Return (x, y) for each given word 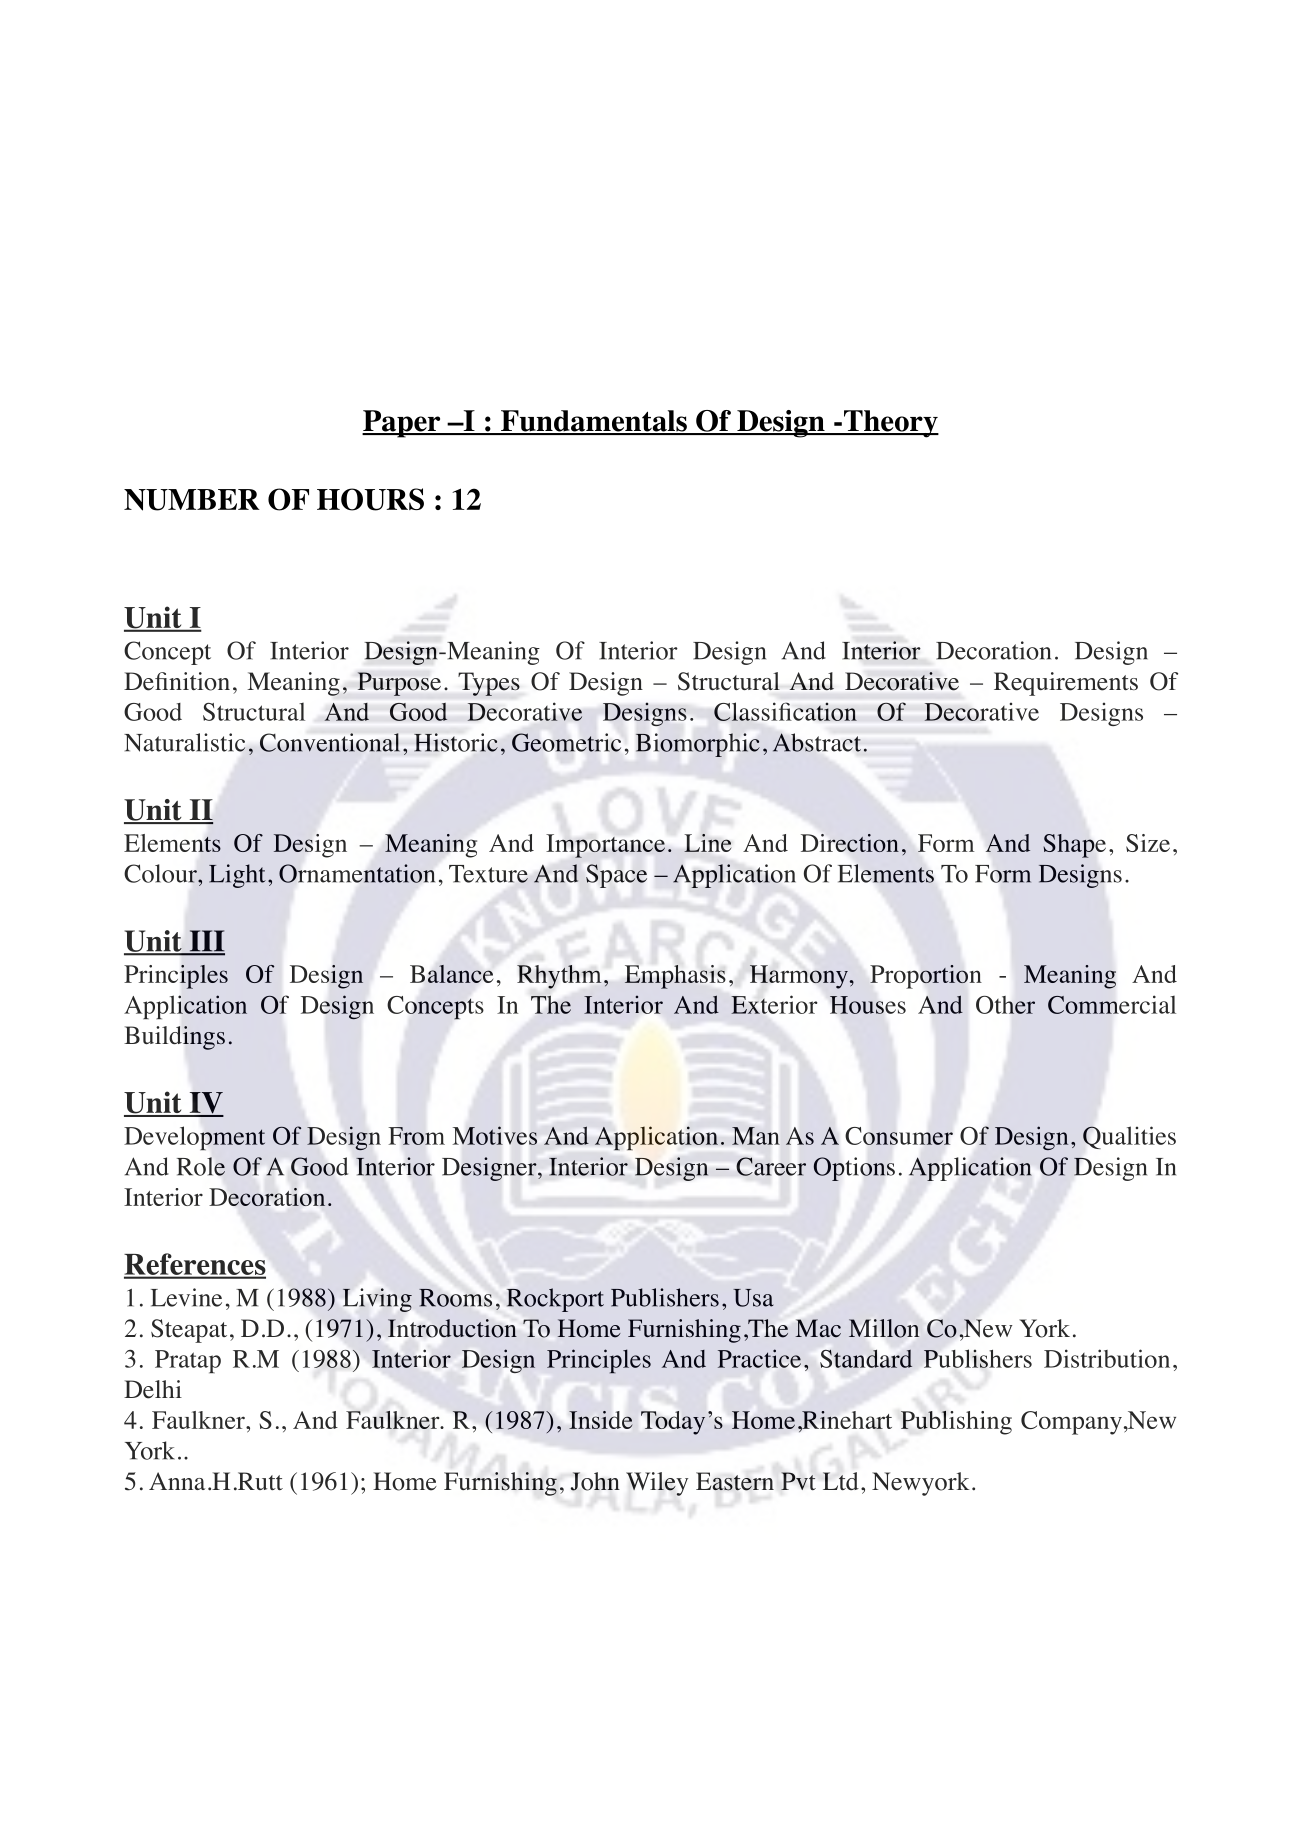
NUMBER (192, 500)
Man (756, 1136)
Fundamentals (594, 422)
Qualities (1129, 1137)
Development (195, 1138)
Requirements (1066, 684)
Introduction (452, 1328)
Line (707, 843)
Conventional (329, 742)
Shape (1074, 846)
